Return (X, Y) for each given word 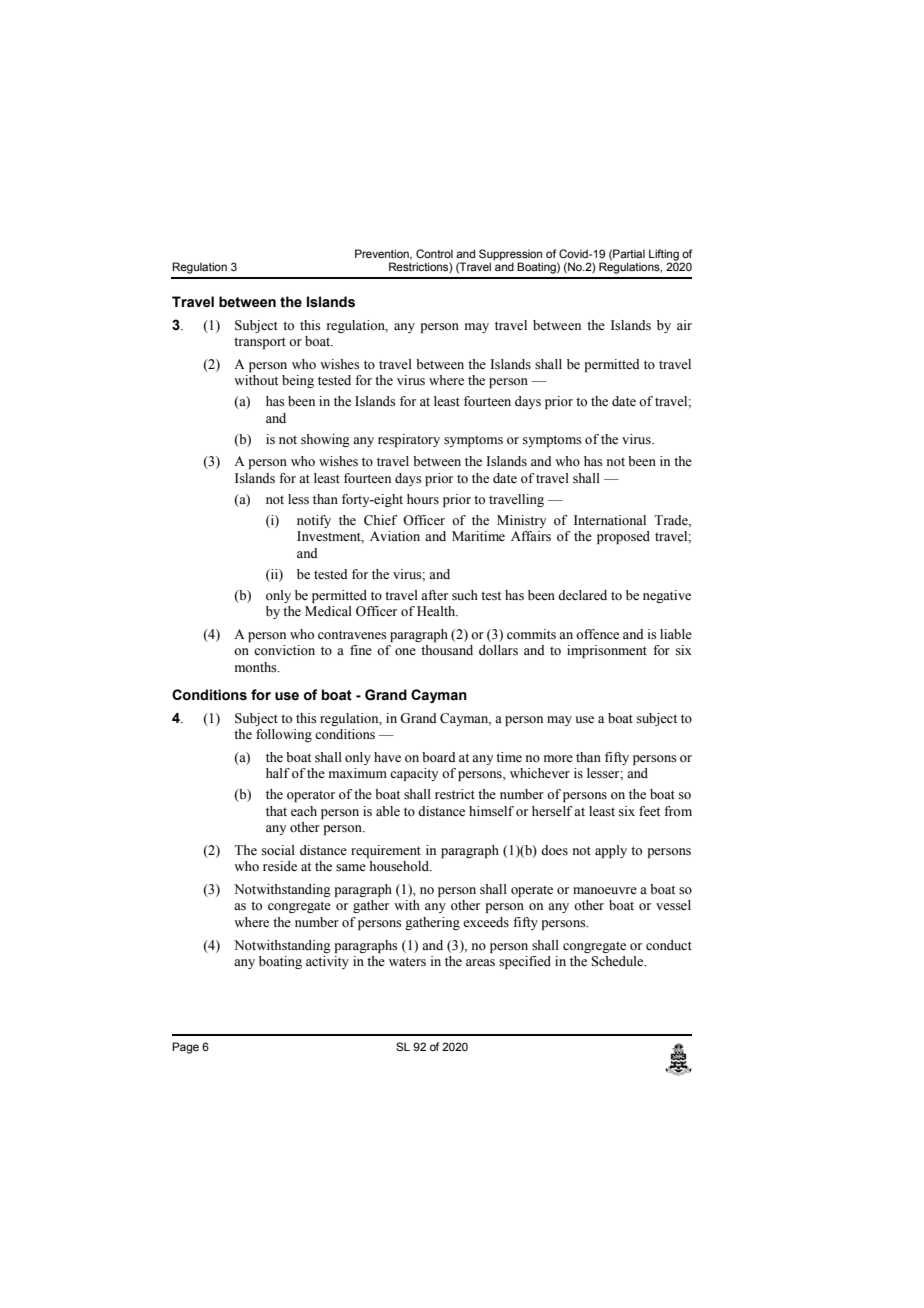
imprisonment (607, 651)
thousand (447, 650)
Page (185, 1048)
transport (260, 343)
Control (434, 253)
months (257, 667)
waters (407, 962)
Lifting (664, 255)
